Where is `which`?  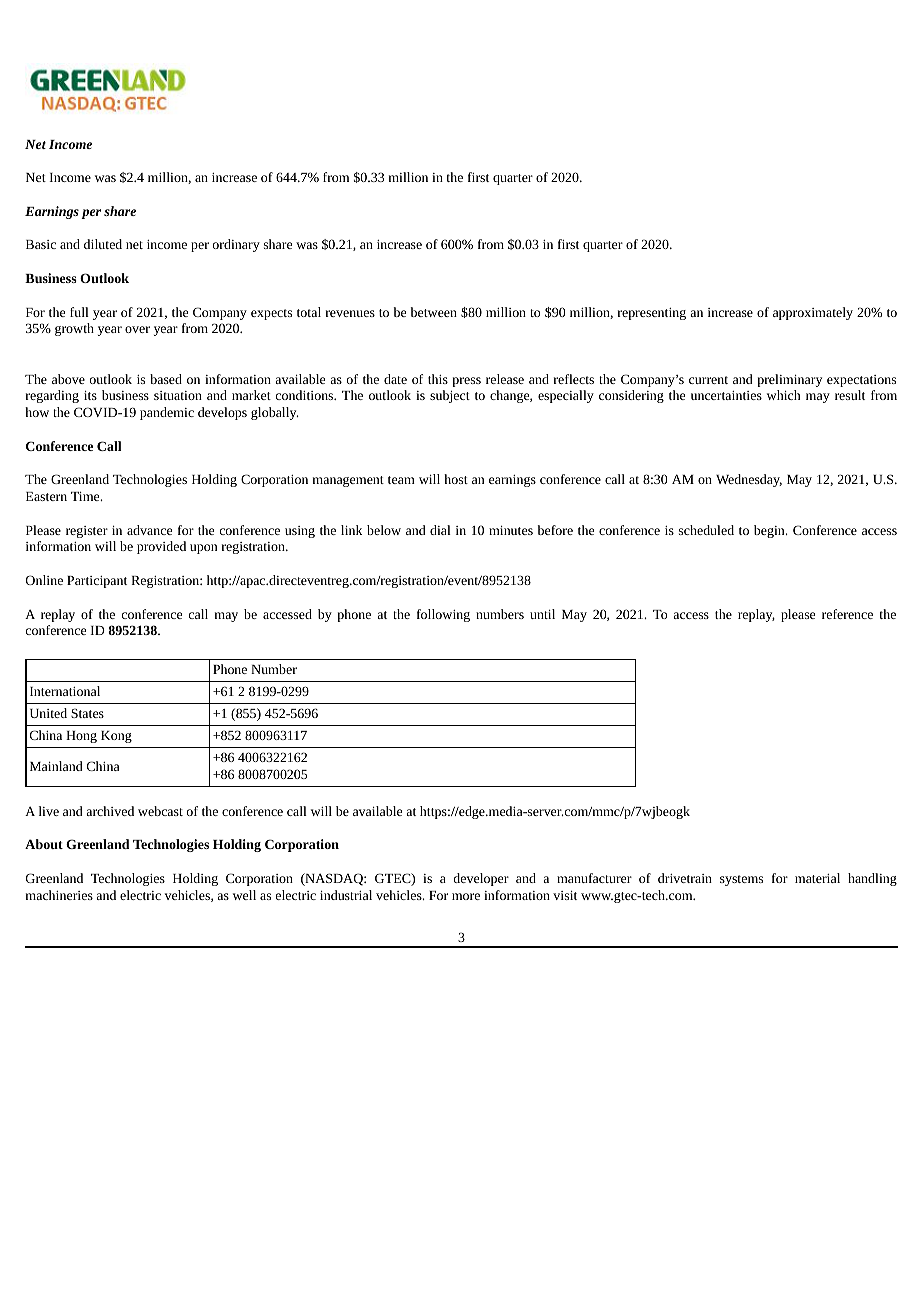 which is located at coordinates (784, 395).
